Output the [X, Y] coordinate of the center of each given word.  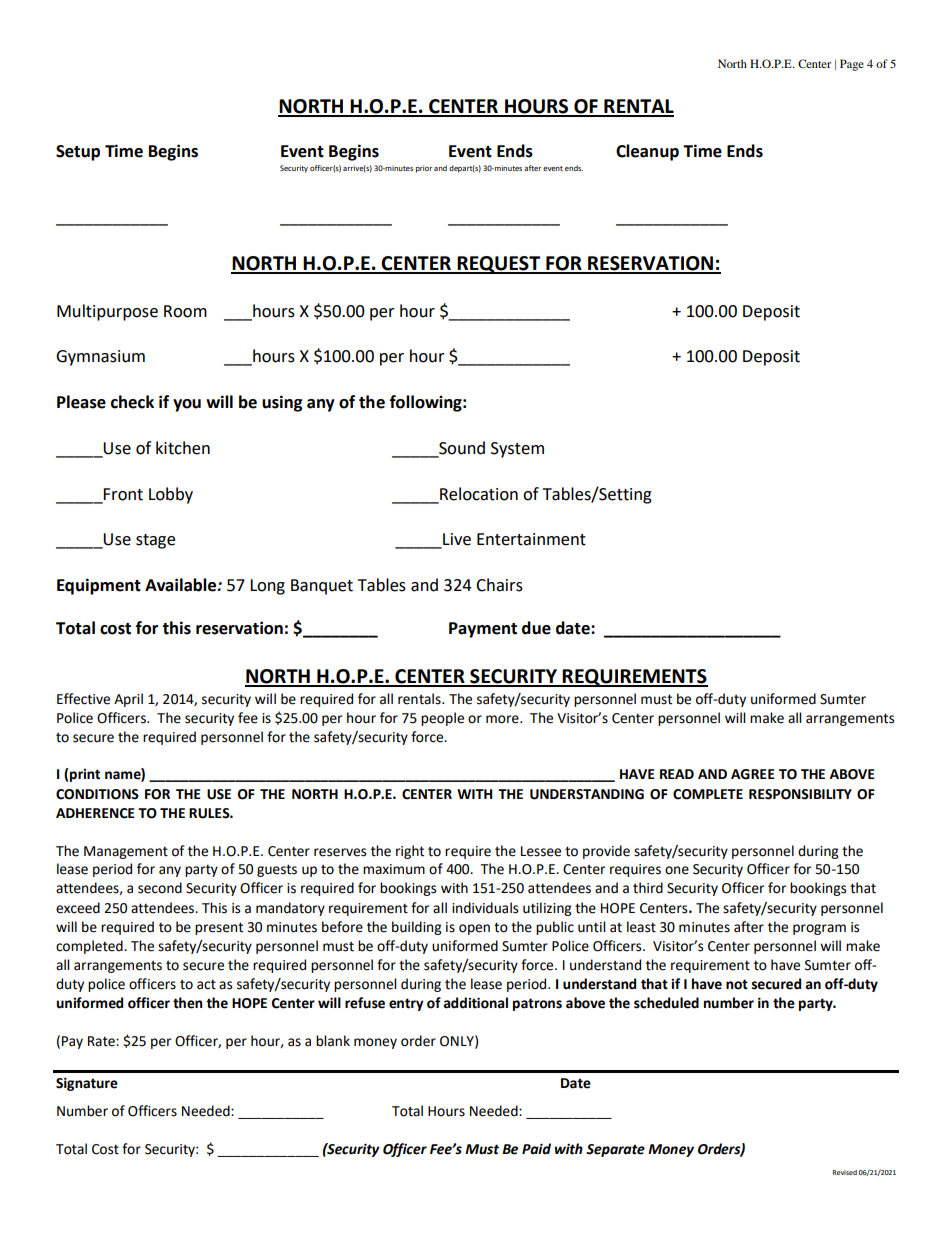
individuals [485, 908]
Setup [78, 153]
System [517, 450]
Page [852, 65]
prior [424, 169]
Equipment [99, 586]
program [819, 929]
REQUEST [499, 265]
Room [185, 311]
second [160, 888]
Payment [483, 630]
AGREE [753, 774]
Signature [87, 1084]
